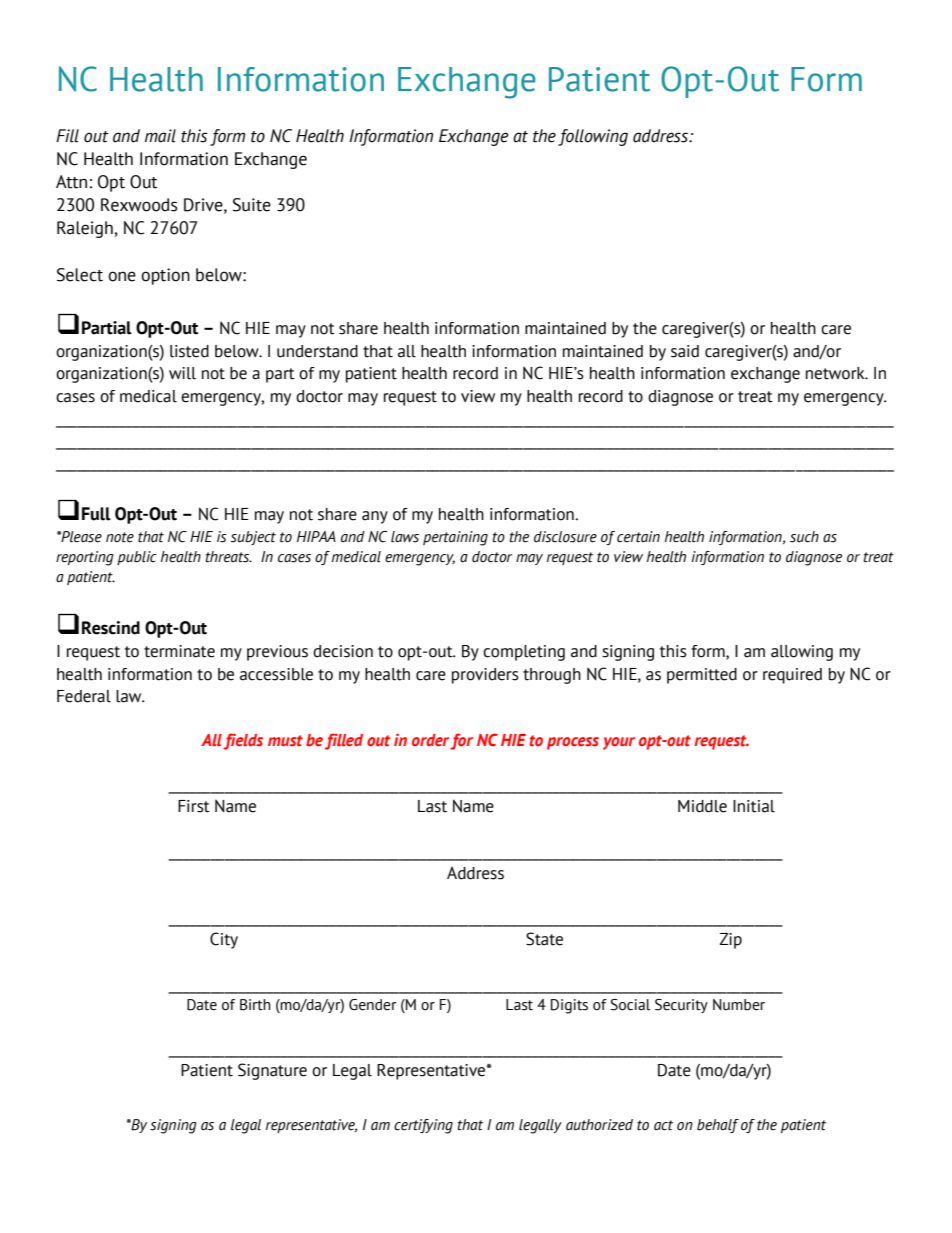 The image size is (952, 1233). Describe the element at coordinates (179, 651) in the document. I see `terminate` at that location.
